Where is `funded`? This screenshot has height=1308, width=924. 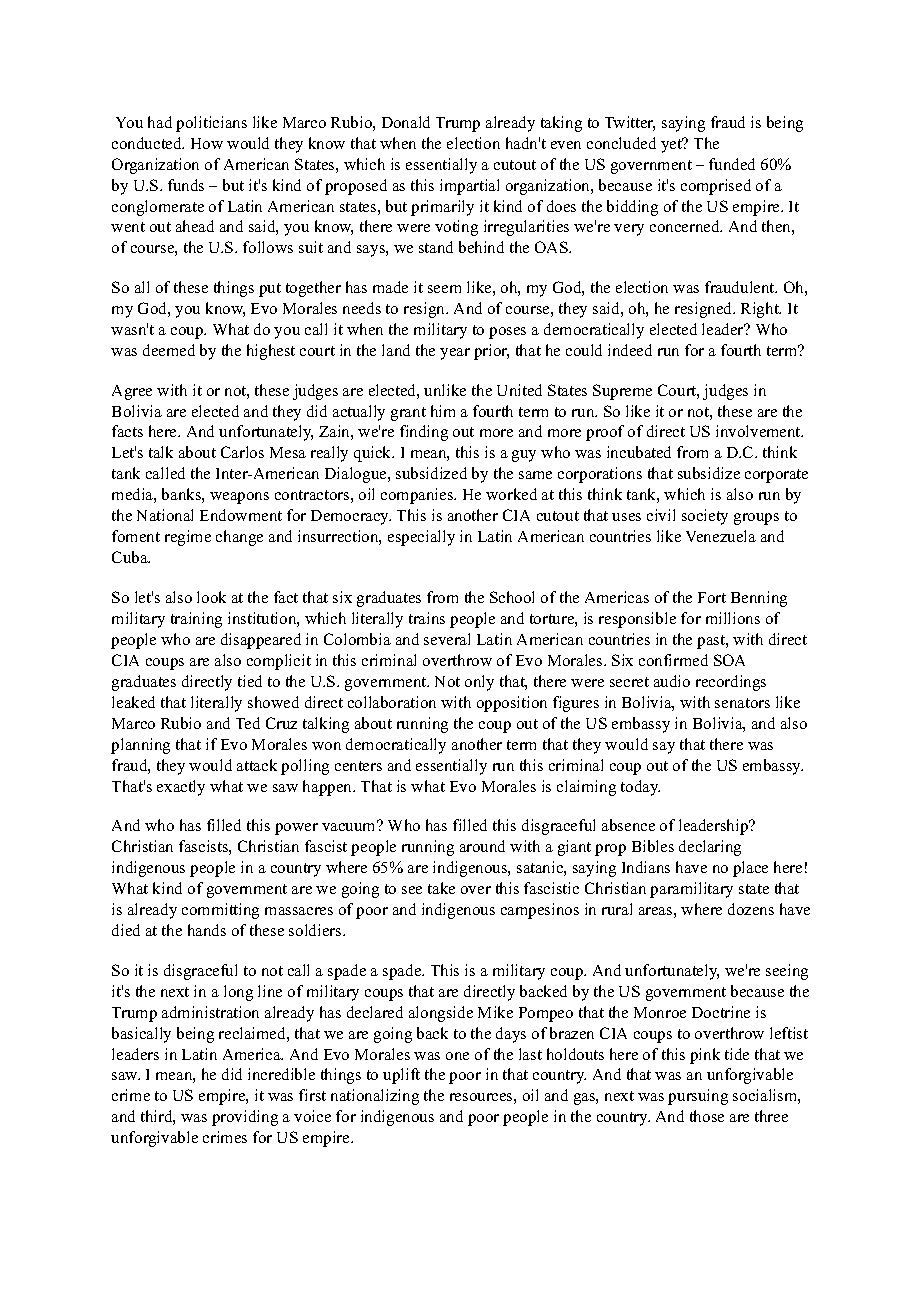
funded is located at coordinates (732, 164).
